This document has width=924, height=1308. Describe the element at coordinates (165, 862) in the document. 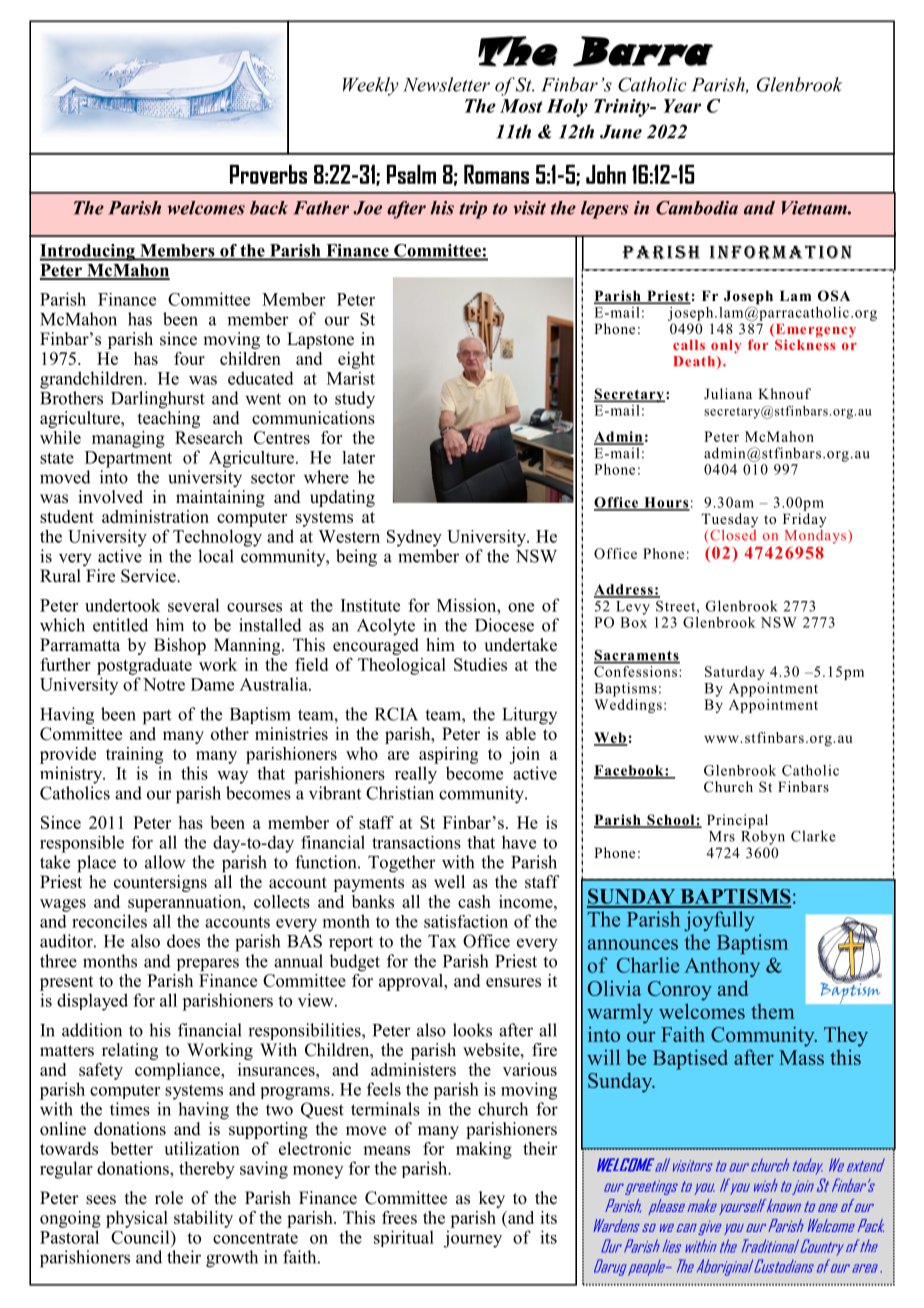

I see `allow` at that location.
